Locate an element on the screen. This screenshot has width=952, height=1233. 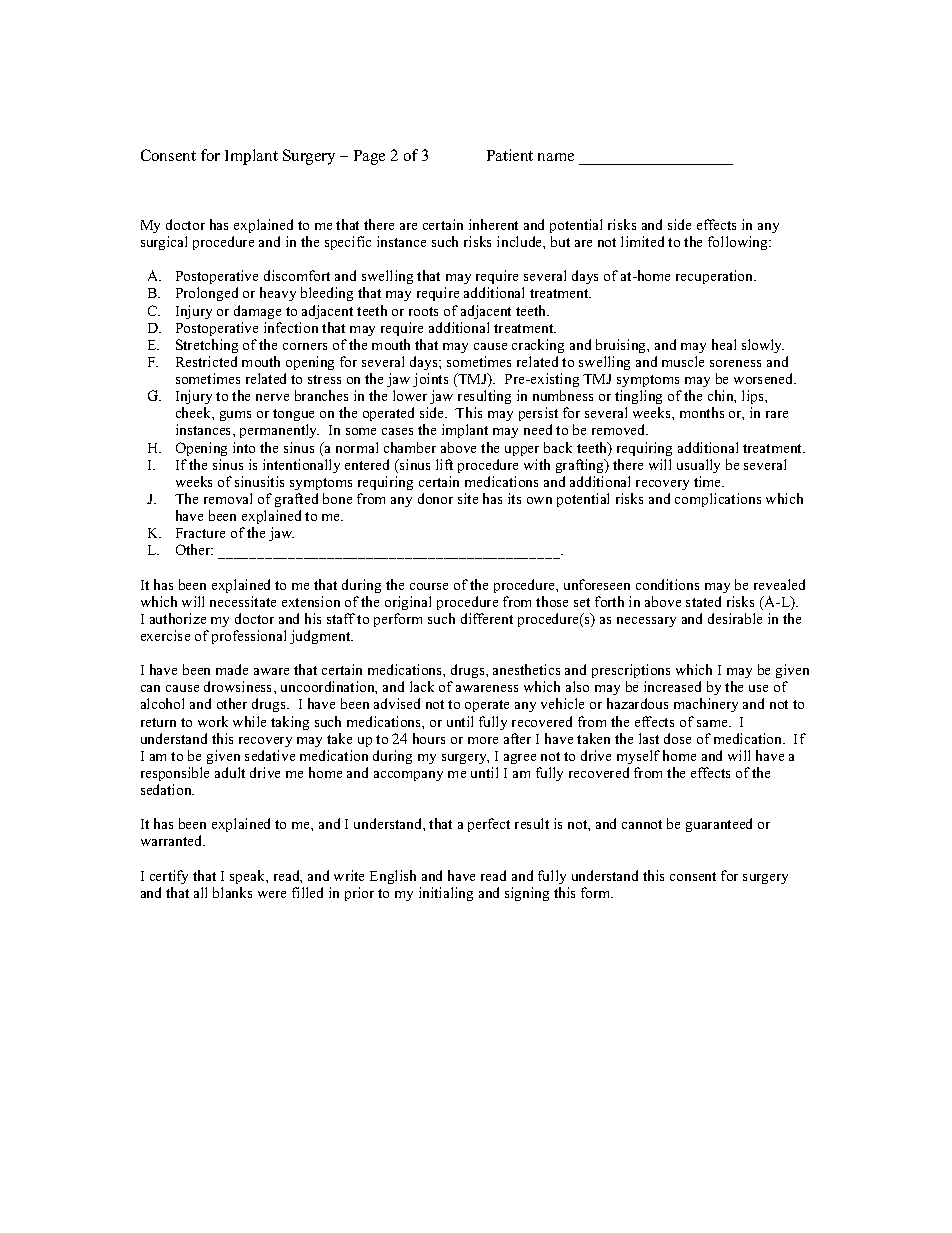
desirable is located at coordinates (735, 618).
